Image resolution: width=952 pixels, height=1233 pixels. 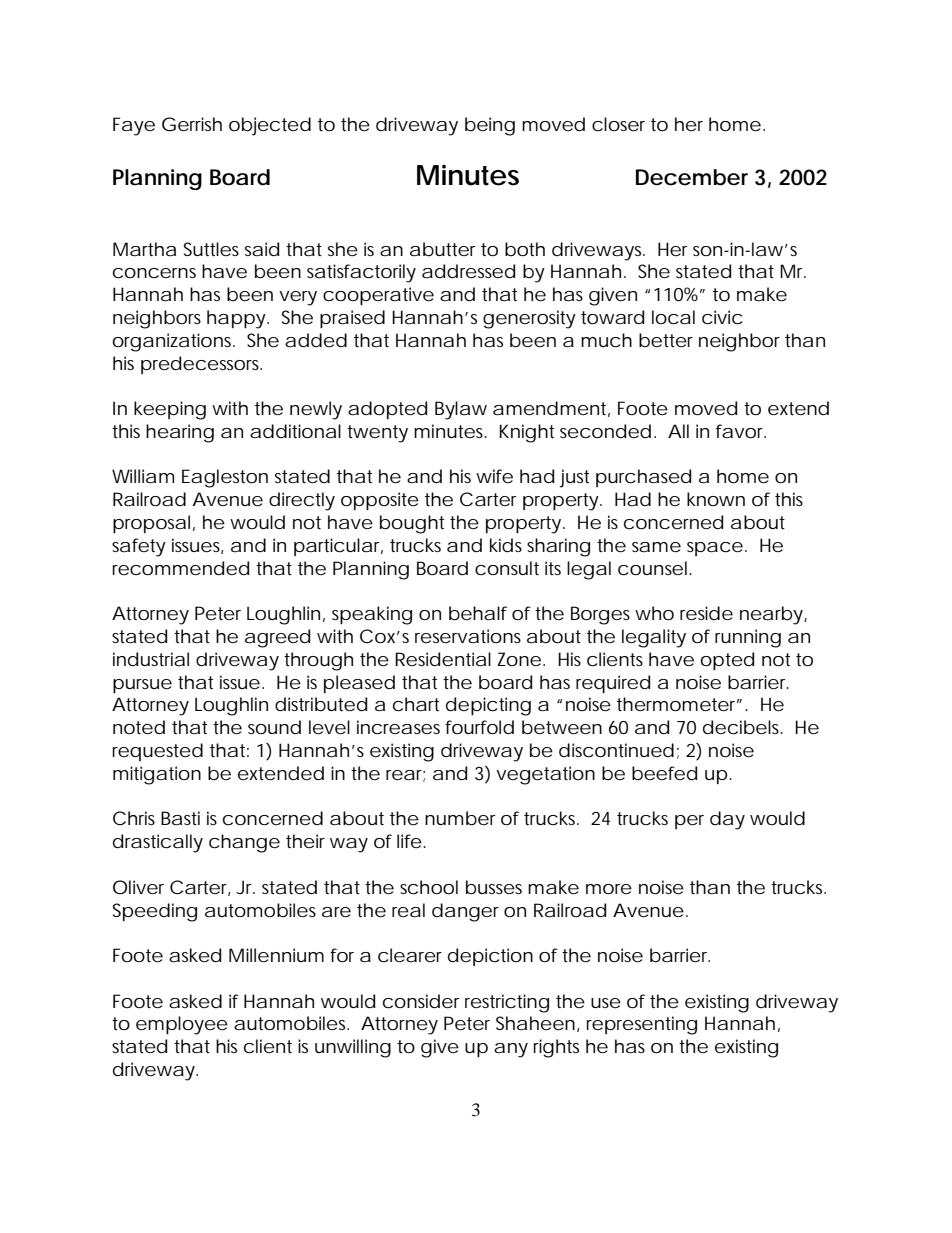 I want to click on generosity, so click(x=529, y=319).
